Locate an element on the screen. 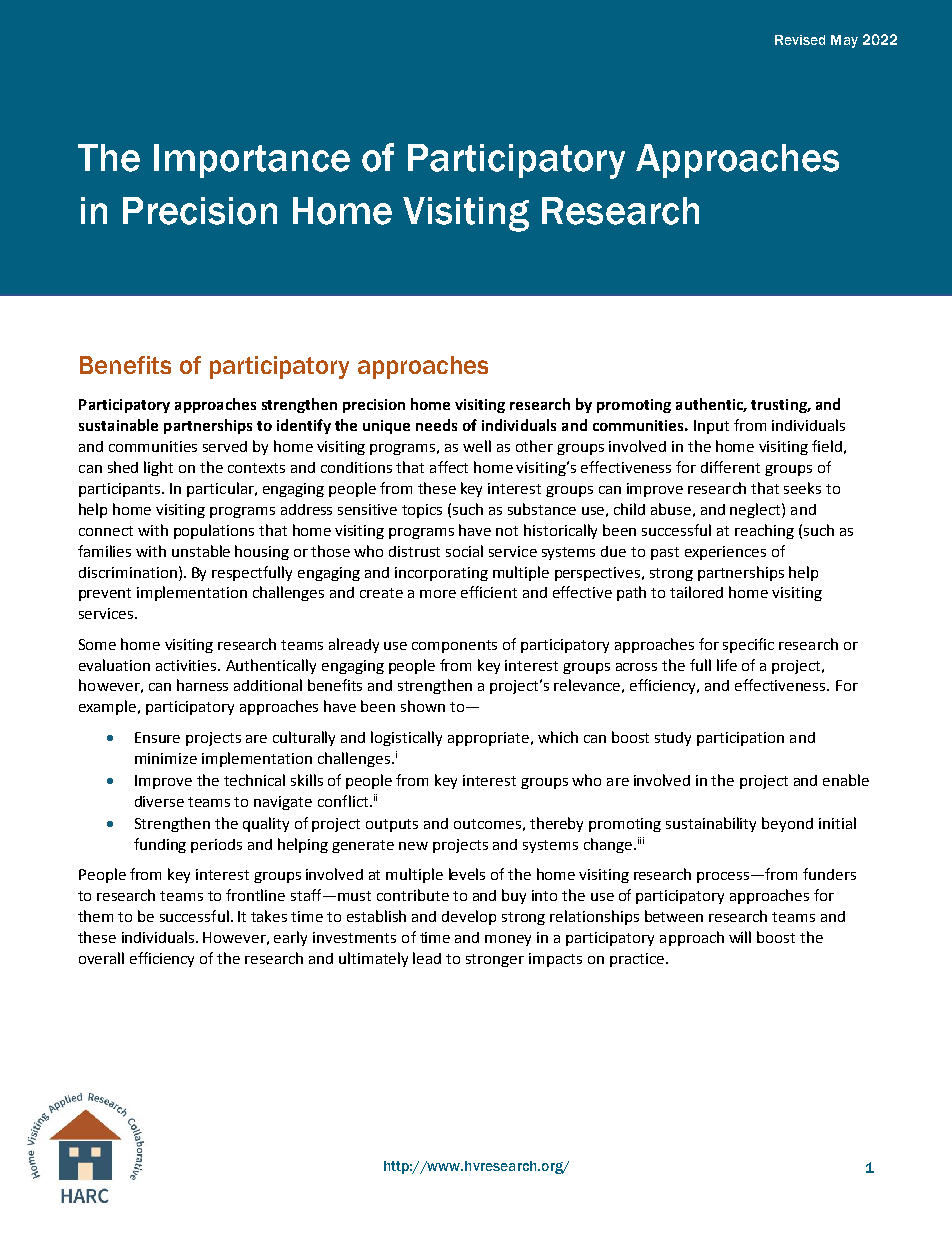 Image resolution: width=952 pixels, height=1233 pixels. harness is located at coordinates (202, 685).
